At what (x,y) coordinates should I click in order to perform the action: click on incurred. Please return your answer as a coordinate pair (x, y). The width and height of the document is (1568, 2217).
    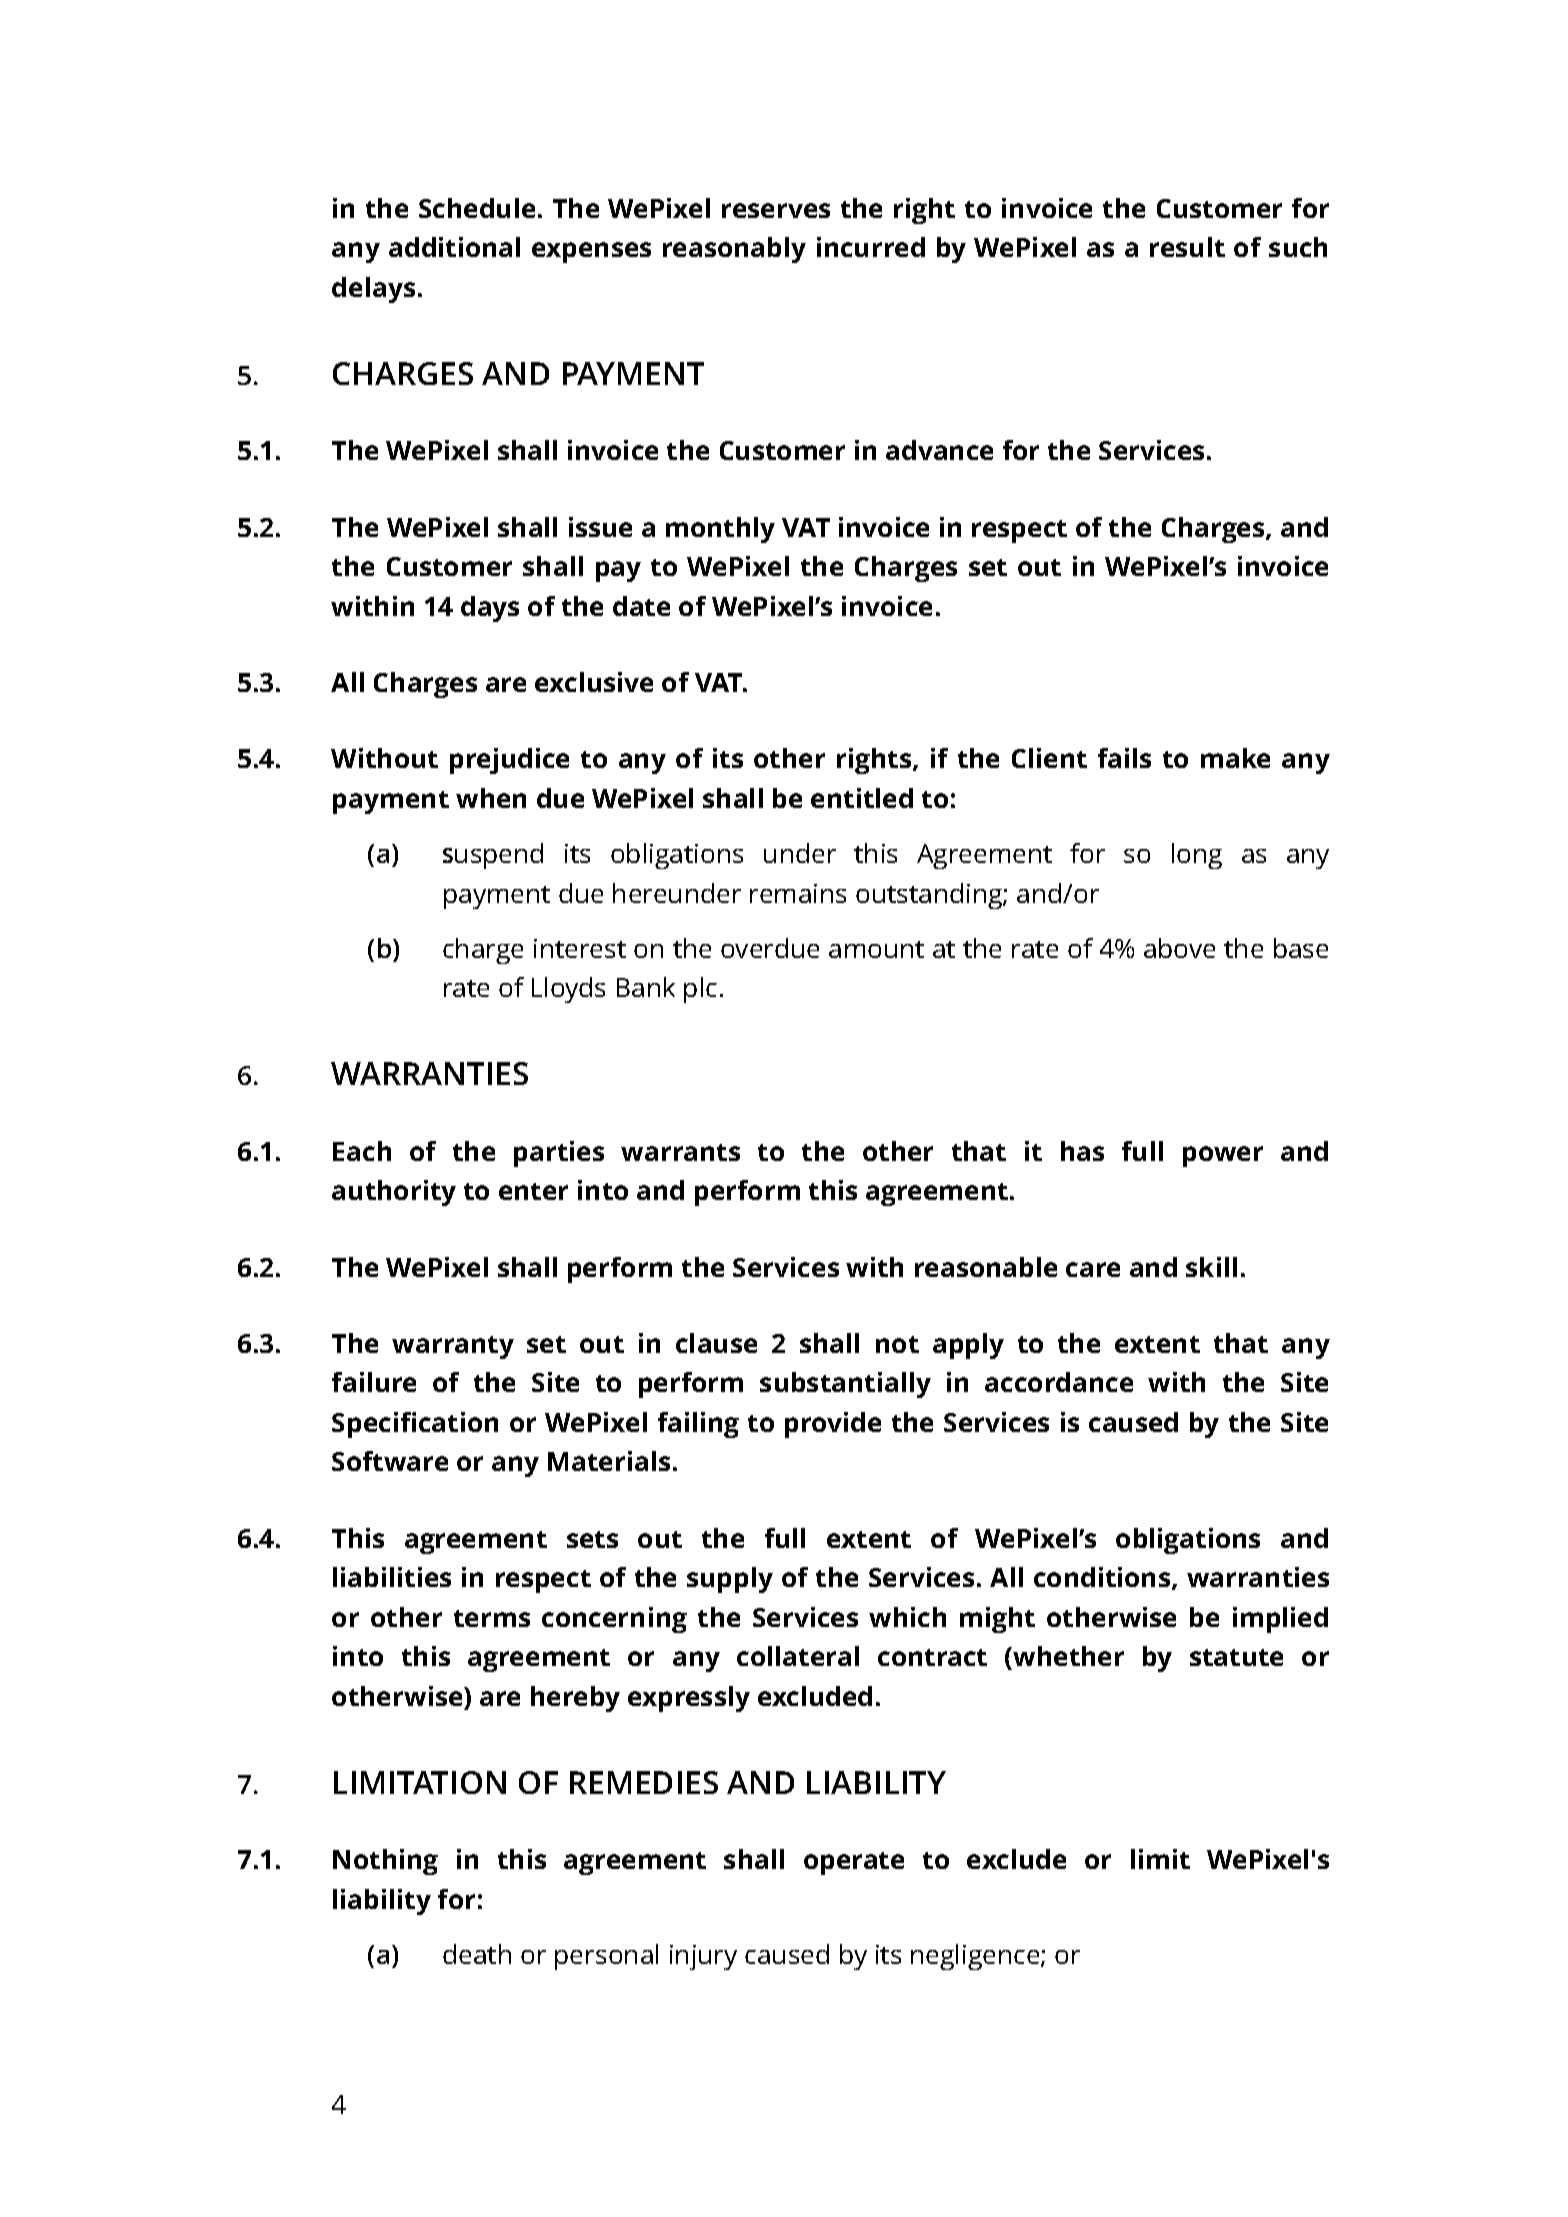
    Looking at the image, I should click on (871, 247).
